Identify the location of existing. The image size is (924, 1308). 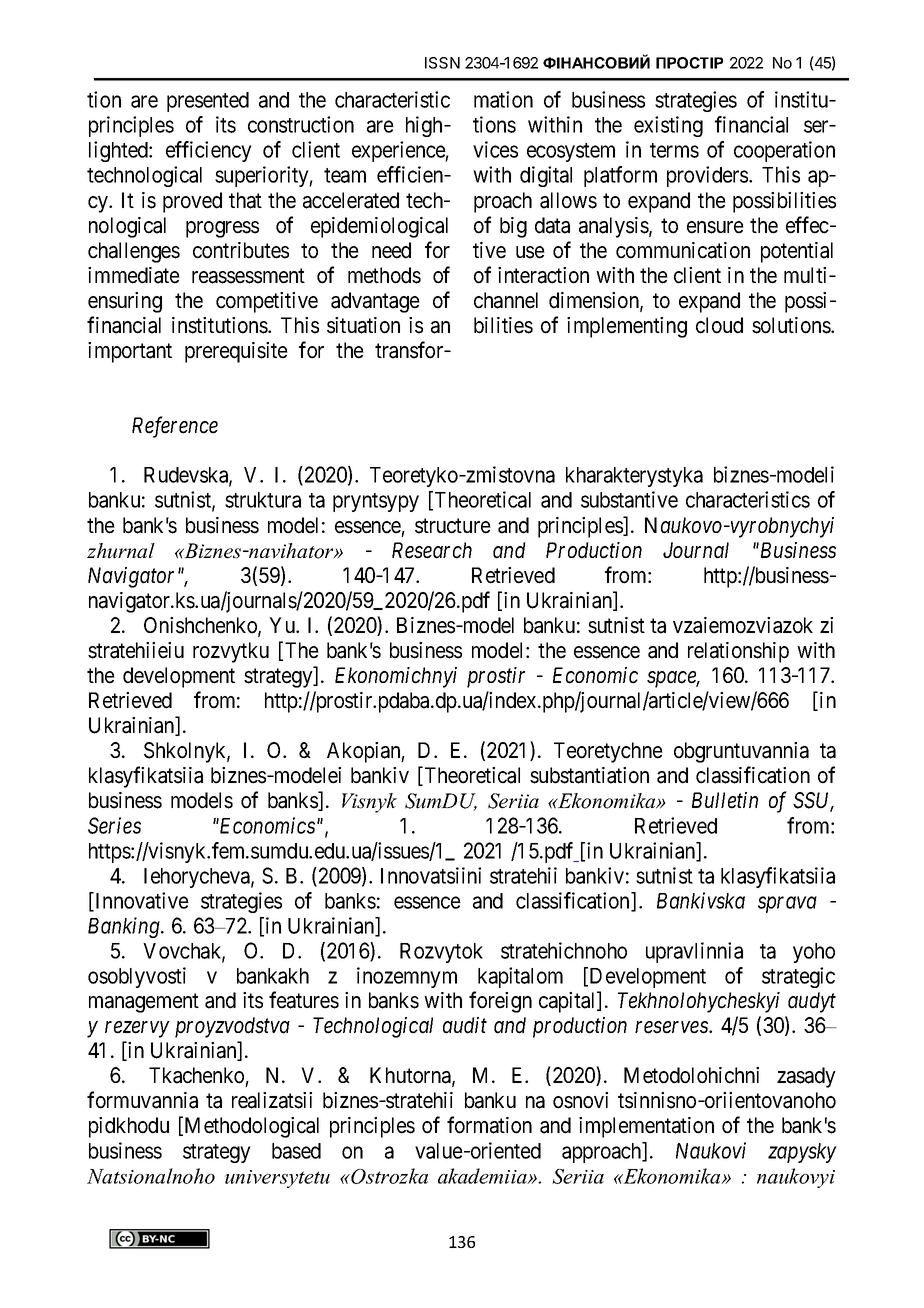
(668, 126).
